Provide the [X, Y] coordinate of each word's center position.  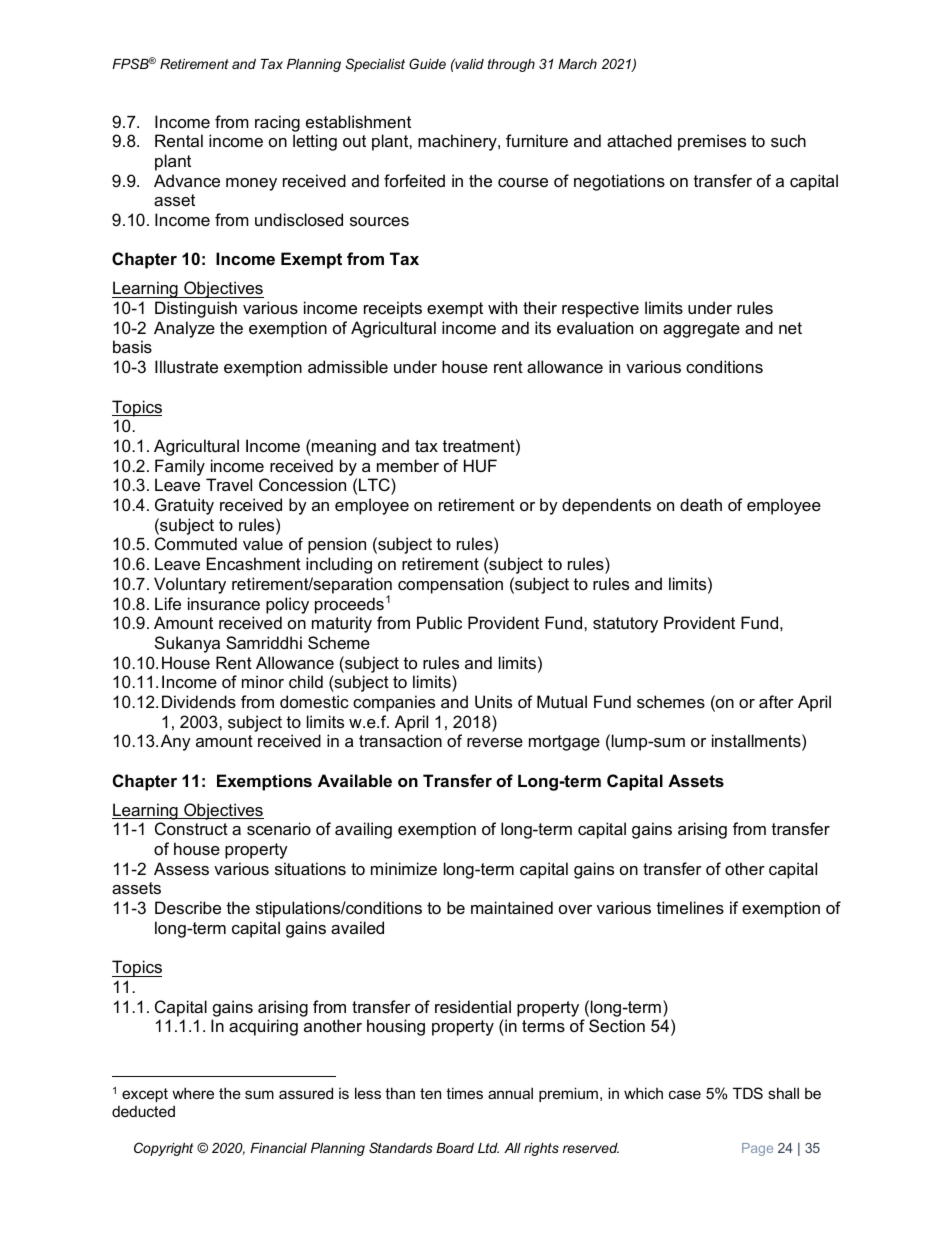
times [464, 1093]
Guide [427, 63]
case [685, 1094]
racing [277, 123]
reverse [495, 742]
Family [180, 467]
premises [712, 142]
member [408, 465]
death [701, 504]
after [776, 701]
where [193, 1093]
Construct [191, 828]
